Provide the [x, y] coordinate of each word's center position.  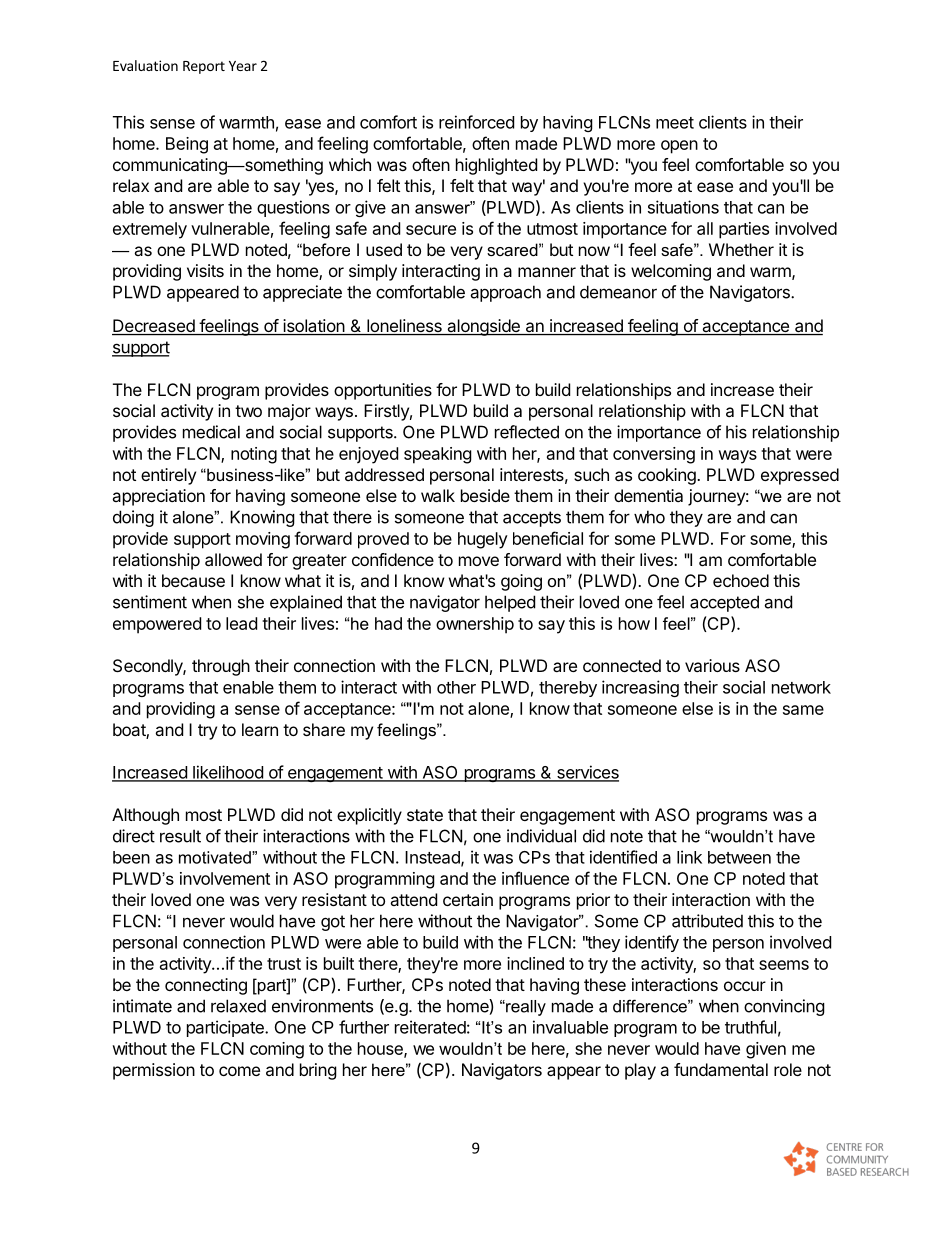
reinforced [476, 122]
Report [204, 67]
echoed [741, 580]
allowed [233, 559]
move [479, 561]
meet [675, 123]
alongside [483, 327]
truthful [750, 1027]
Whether [741, 249]
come [239, 1071]
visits [205, 270]
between [739, 857]
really [525, 1008]
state [425, 815]
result [180, 836]
